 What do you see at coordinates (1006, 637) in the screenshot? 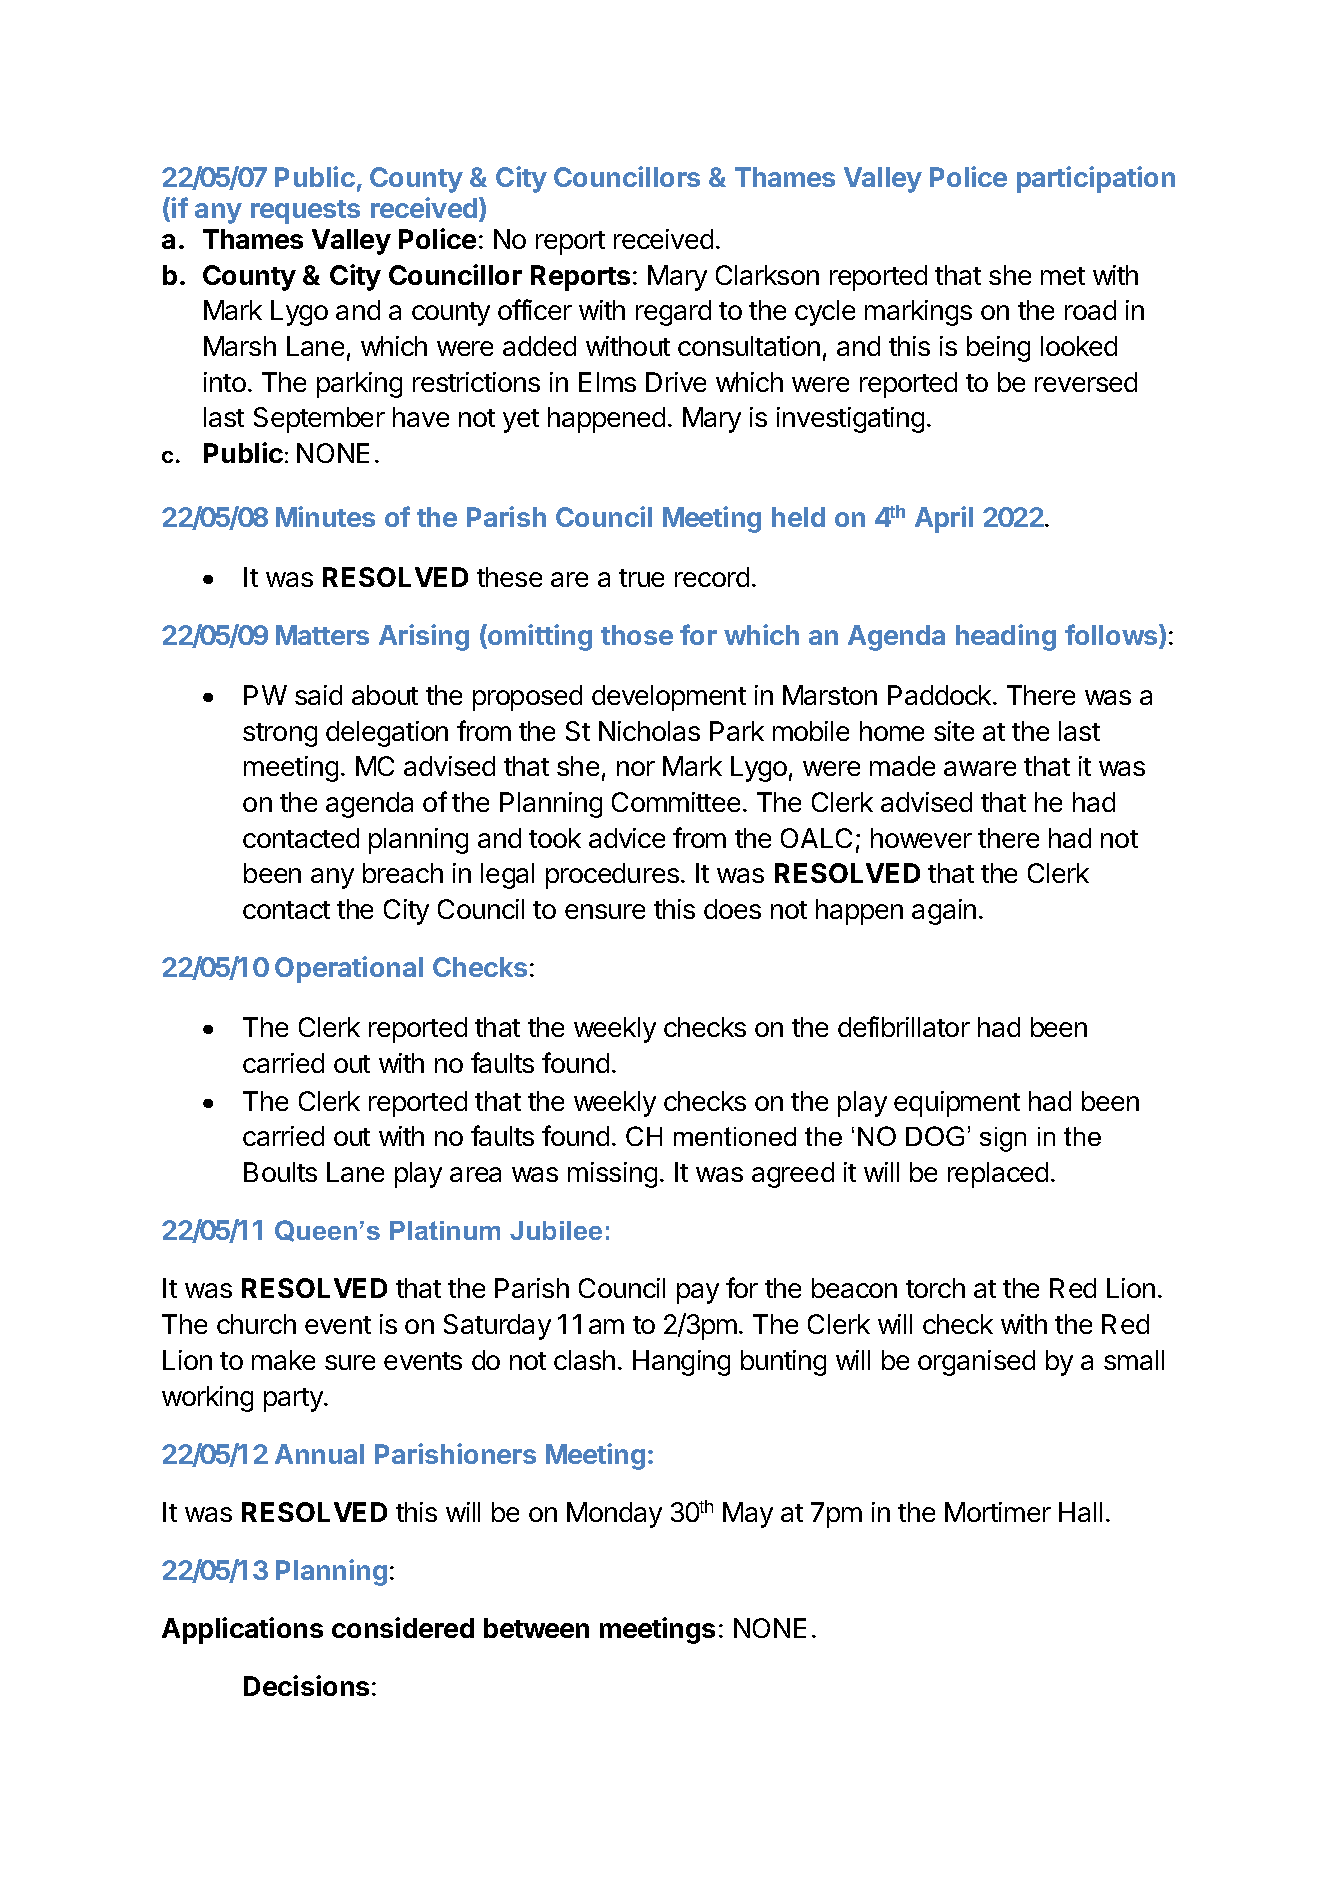
I see `heading` at bounding box center [1006, 637].
